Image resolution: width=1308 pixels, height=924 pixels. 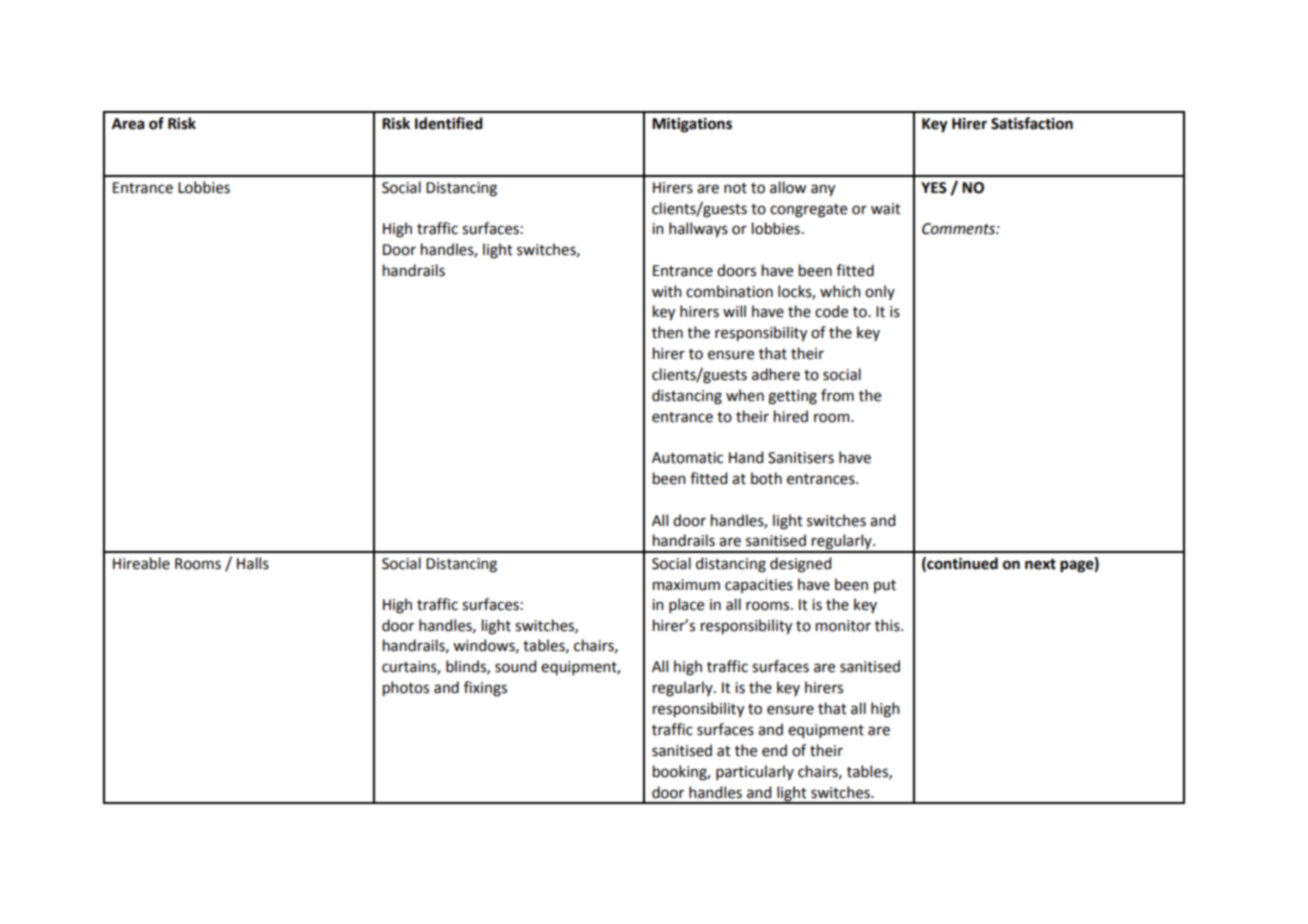 I want to click on Mitigations, so click(x=692, y=125).
